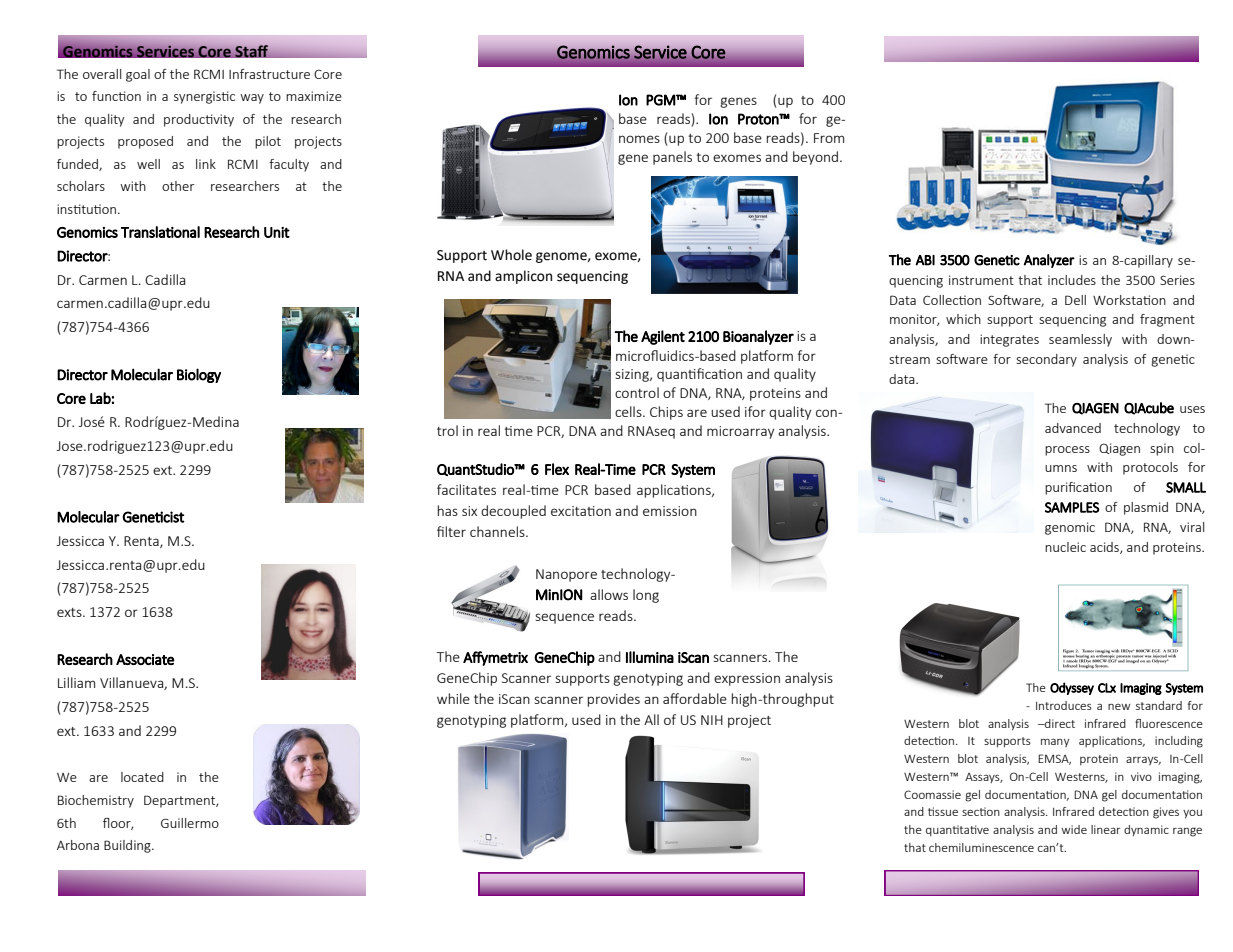 Image resolution: width=1233 pixels, height=952 pixels. What do you see at coordinates (712, 720) in the document?
I see `NIH` at bounding box center [712, 720].
